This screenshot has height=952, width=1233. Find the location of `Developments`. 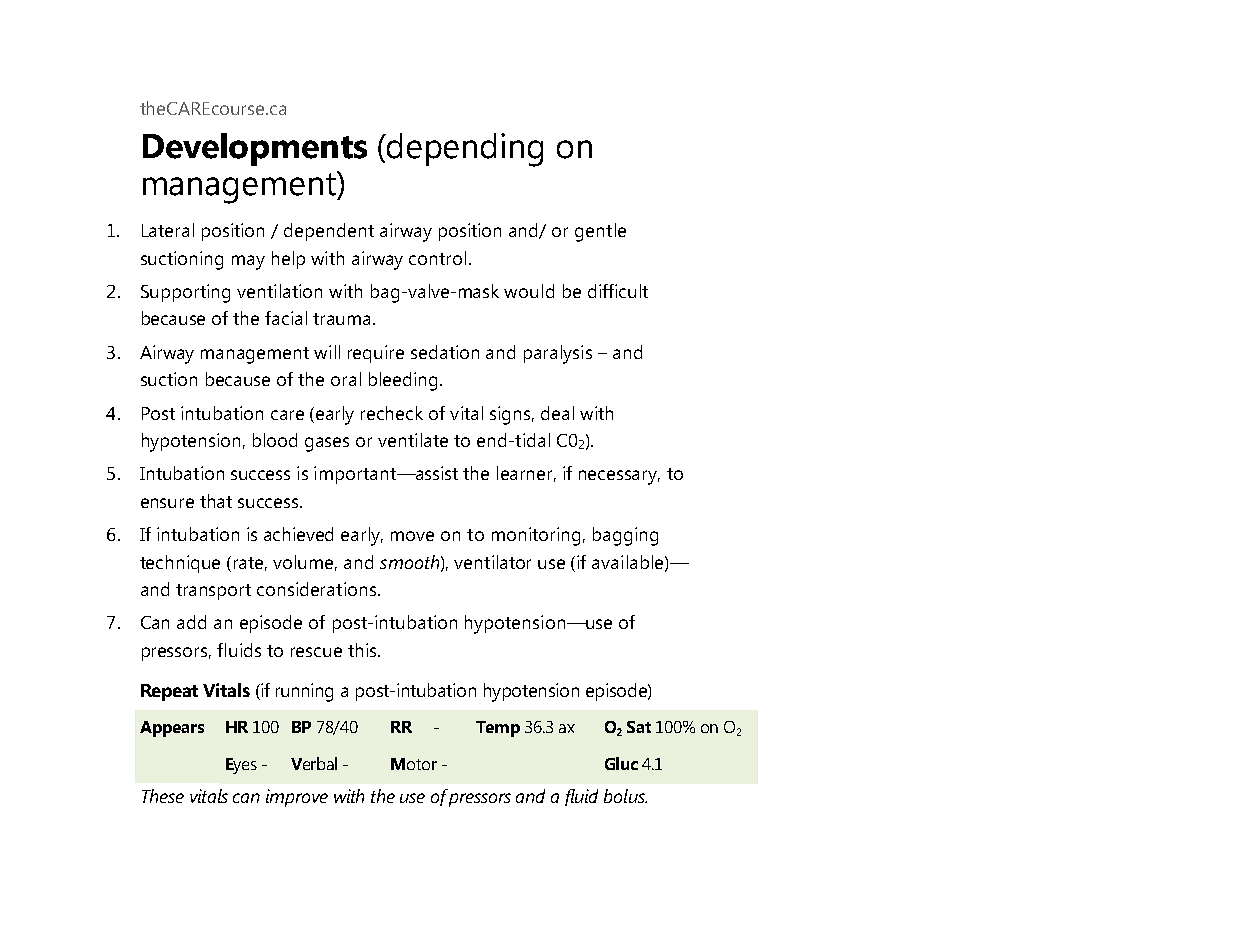

Developments is located at coordinates (255, 149).
